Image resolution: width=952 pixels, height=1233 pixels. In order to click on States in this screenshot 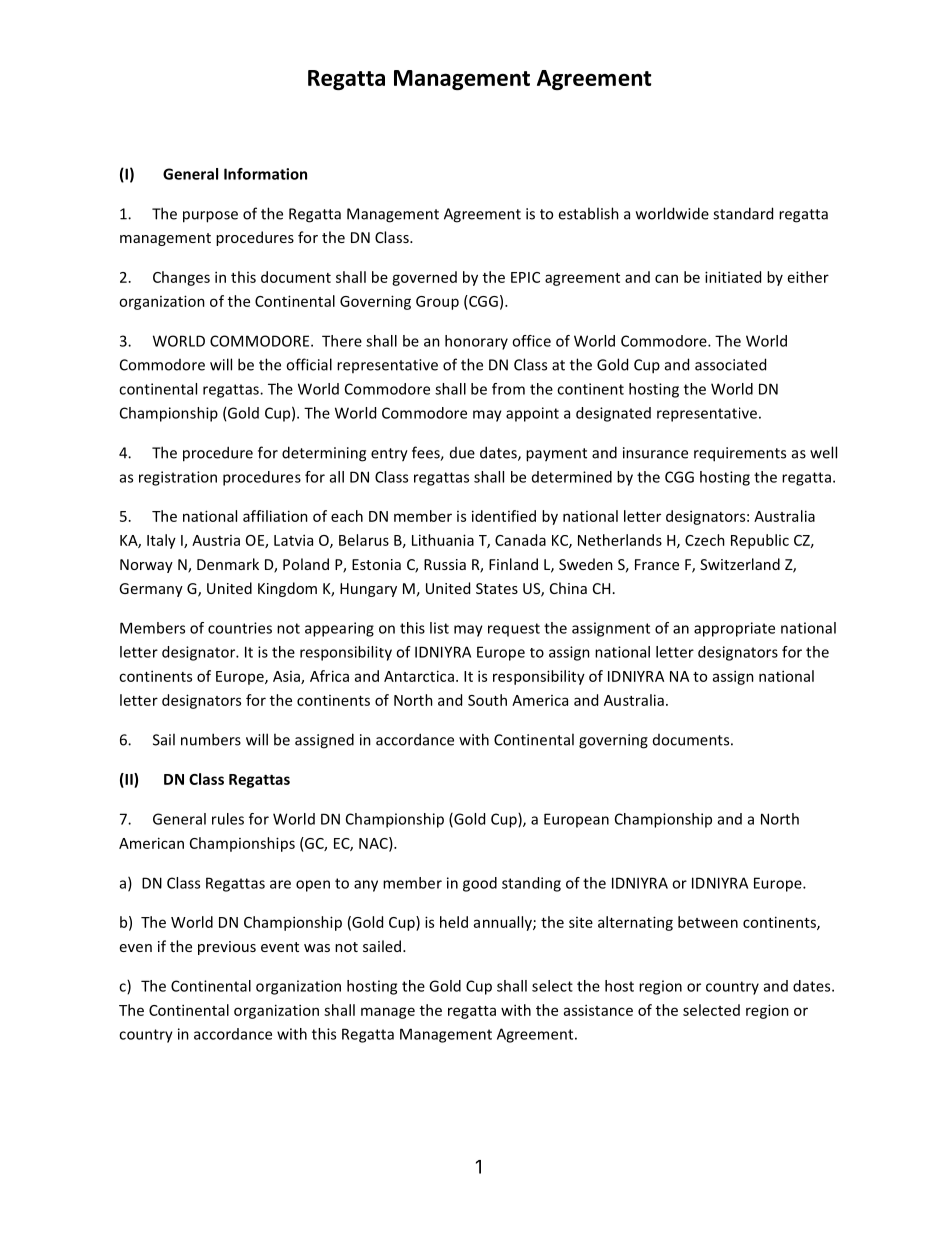, I will do `click(497, 588)`.
